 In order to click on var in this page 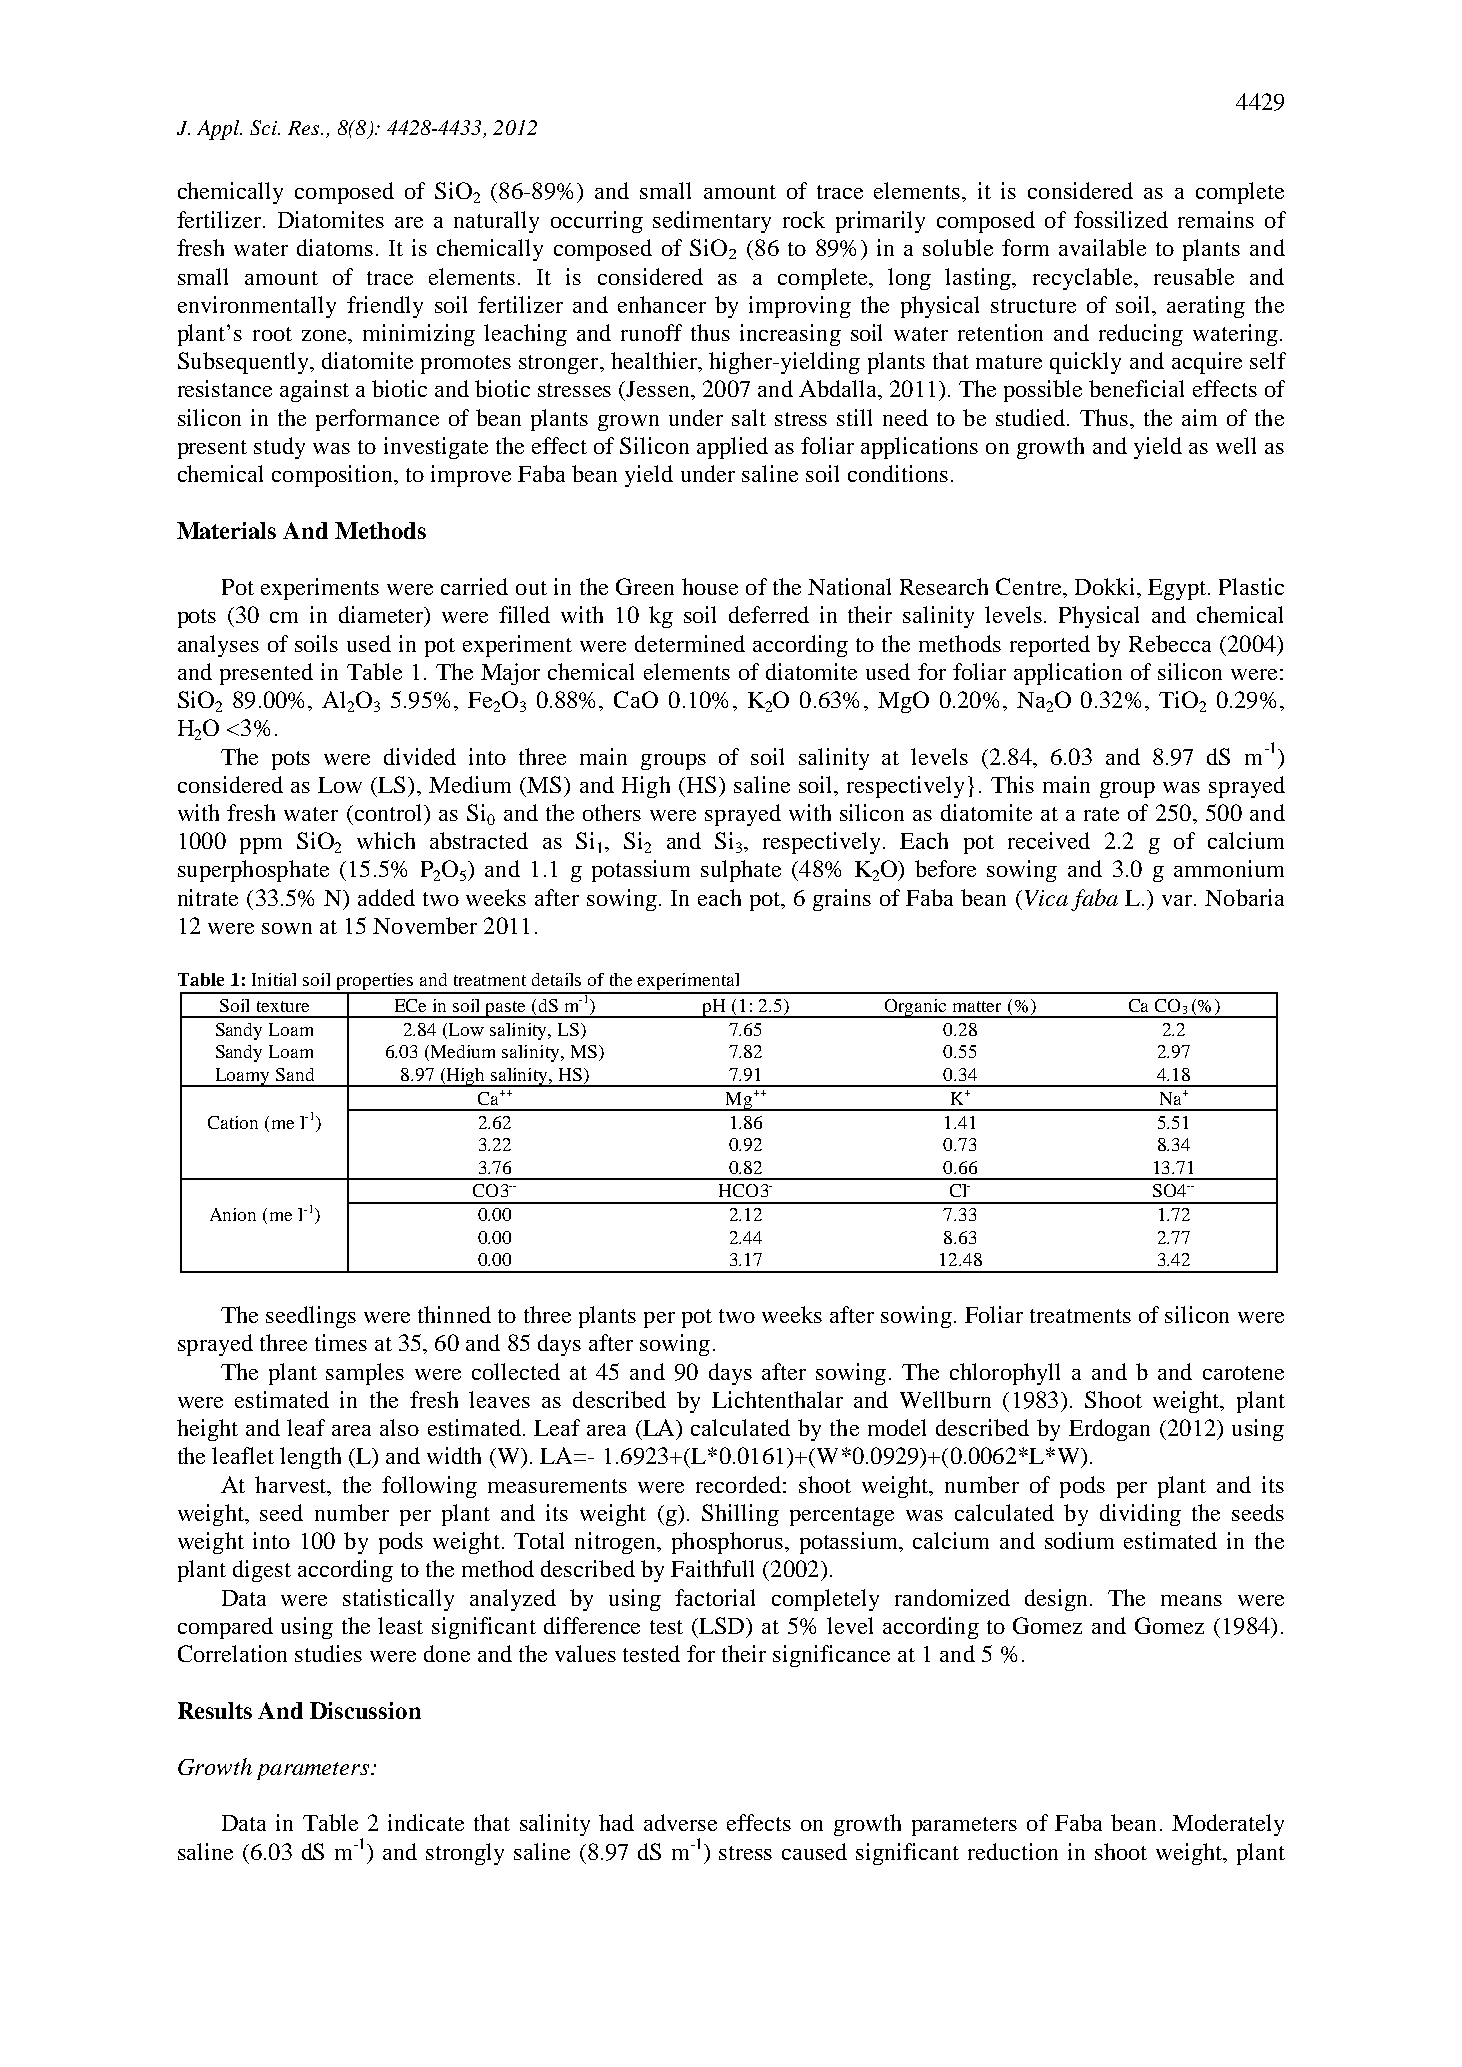, I will do `click(1178, 900)`.
